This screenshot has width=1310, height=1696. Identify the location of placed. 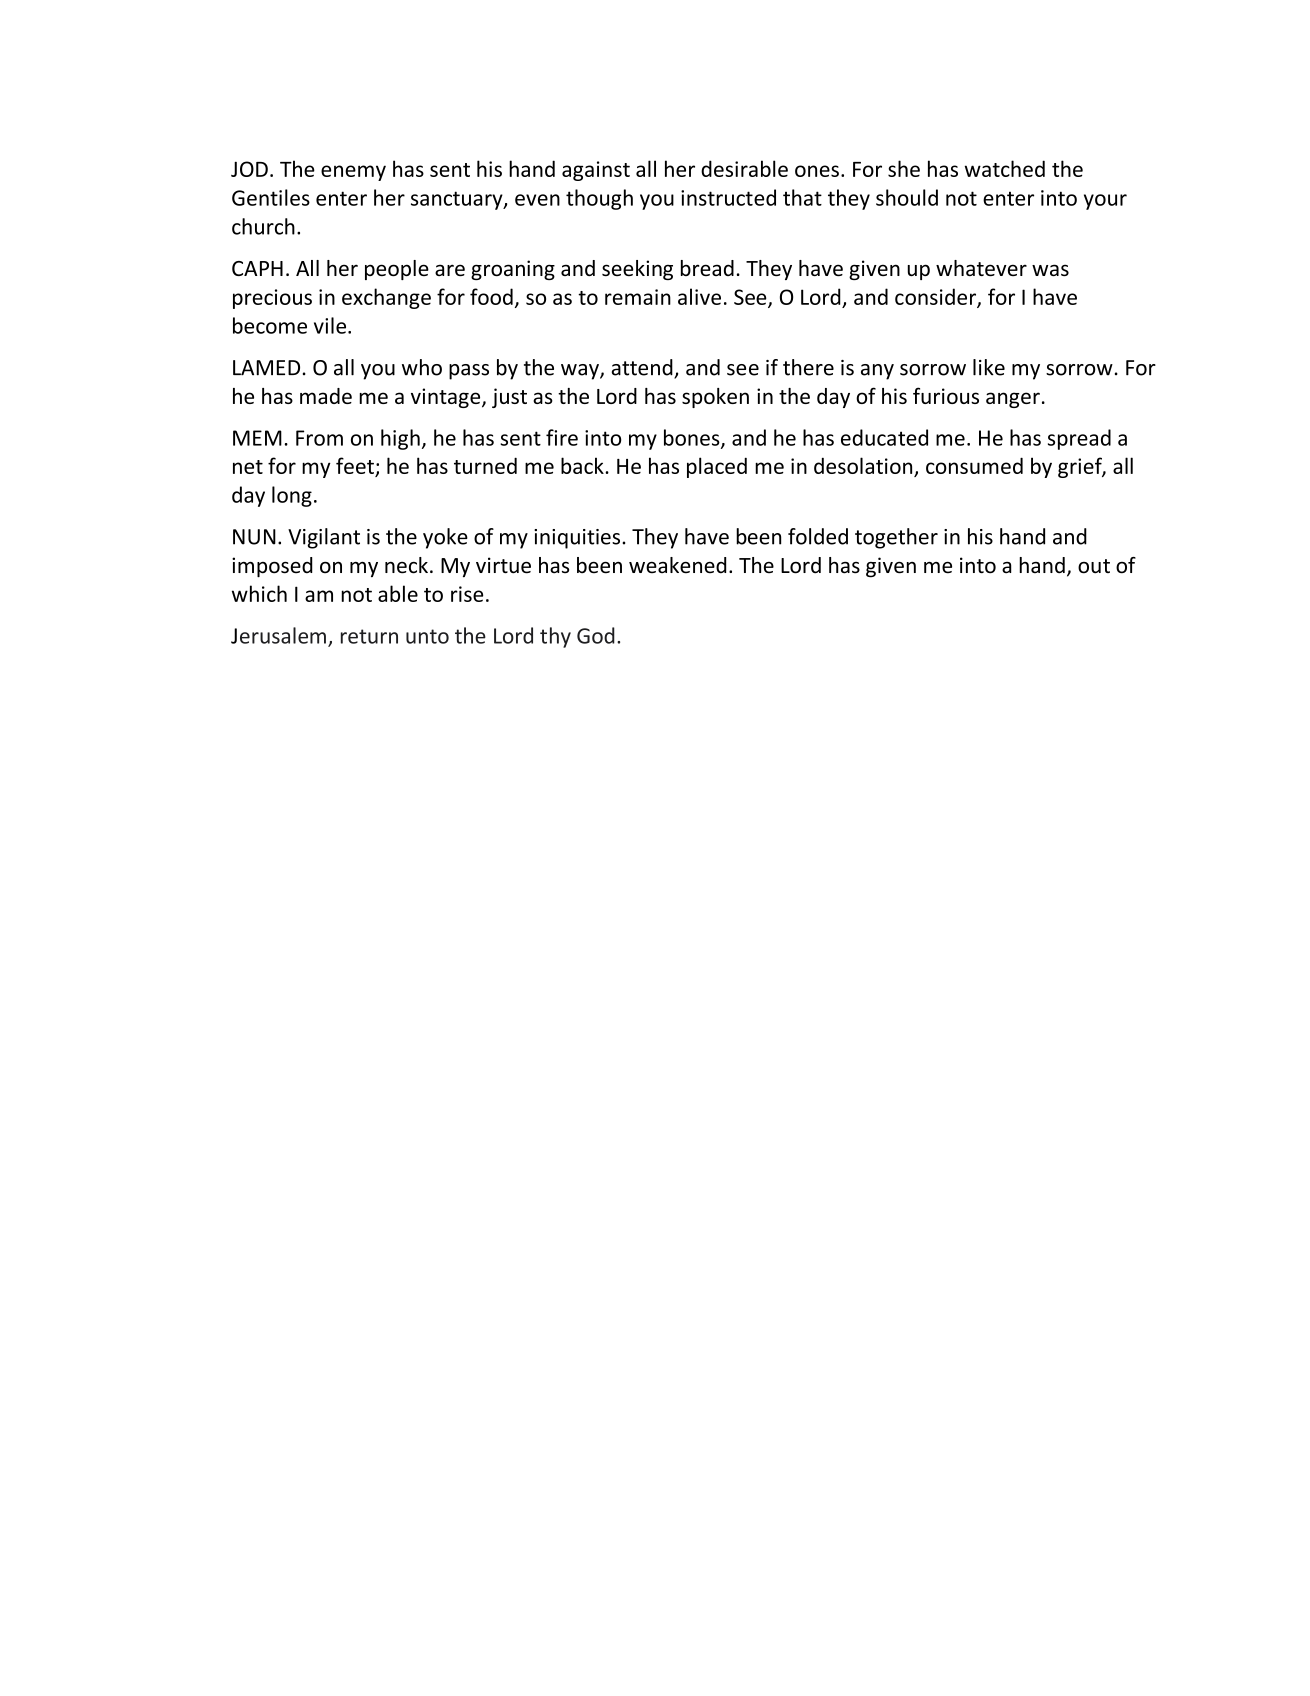
(717, 467).
